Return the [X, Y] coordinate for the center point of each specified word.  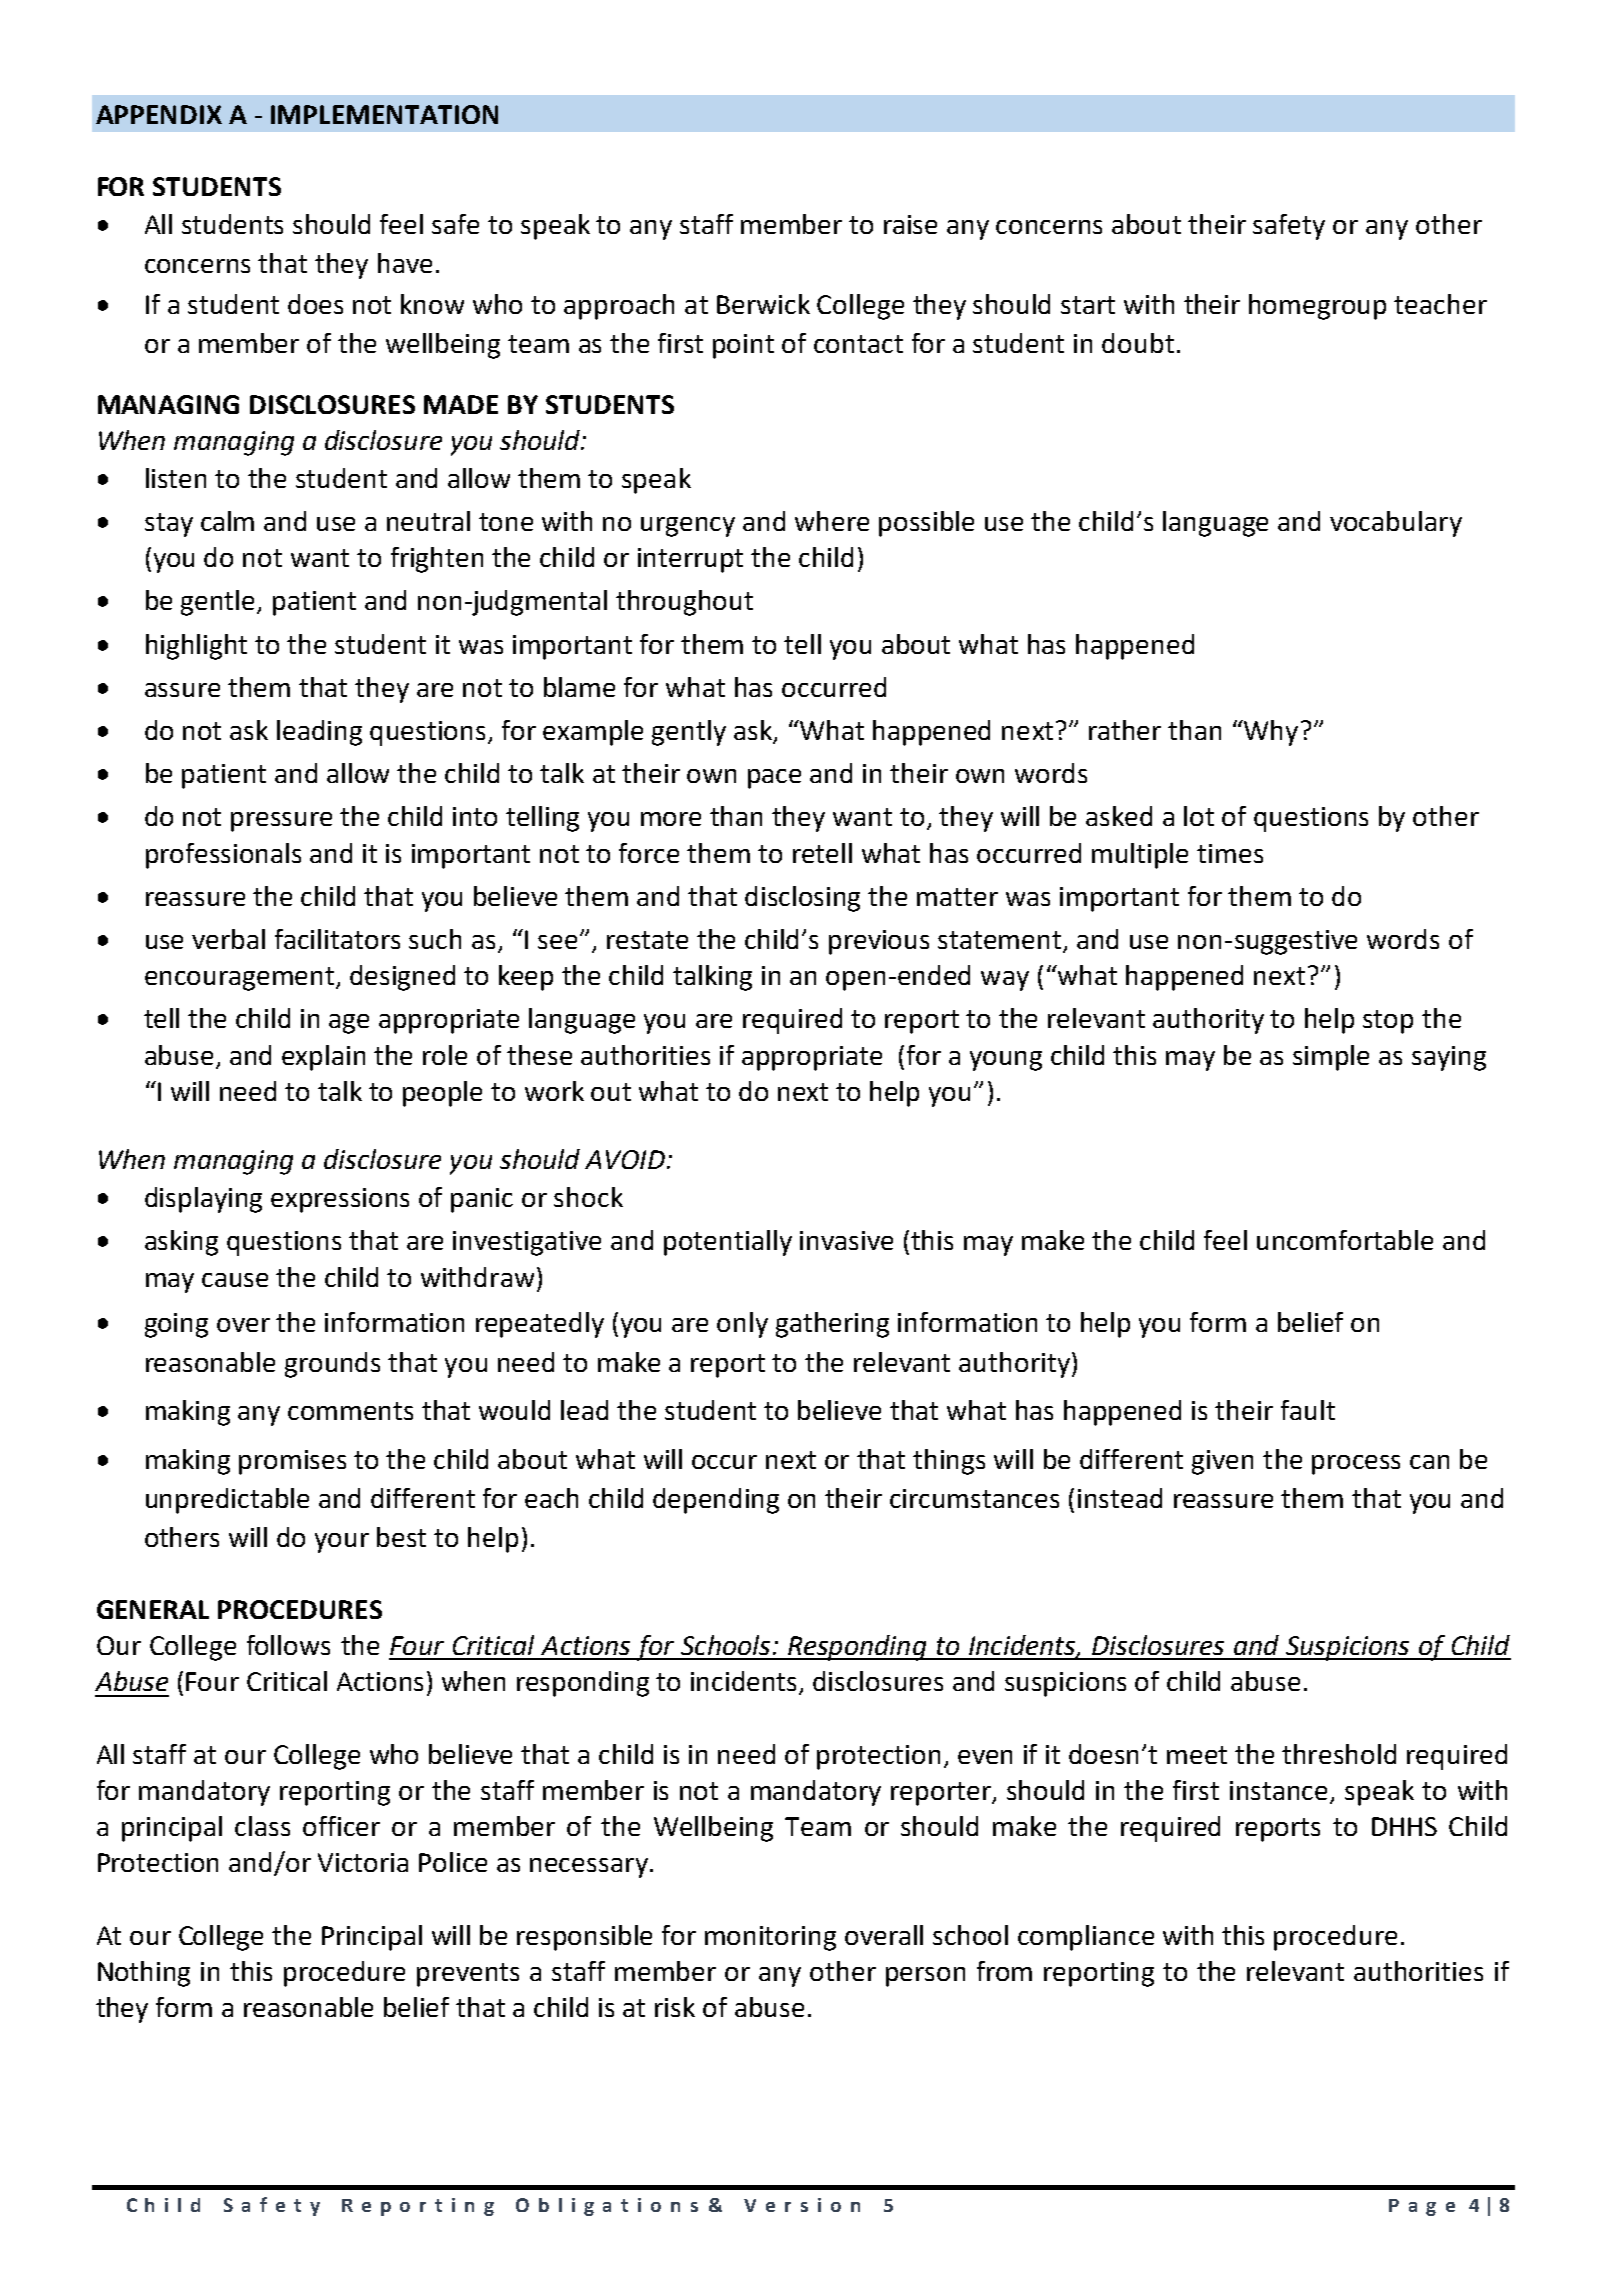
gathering [832, 1325]
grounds [332, 1365]
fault [1308, 1410]
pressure [281, 822]
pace [774, 779]
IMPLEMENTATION [384, 114]
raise [910, 224]
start [1088, 305]
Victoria [363, 1862]
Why [1270, 733]
